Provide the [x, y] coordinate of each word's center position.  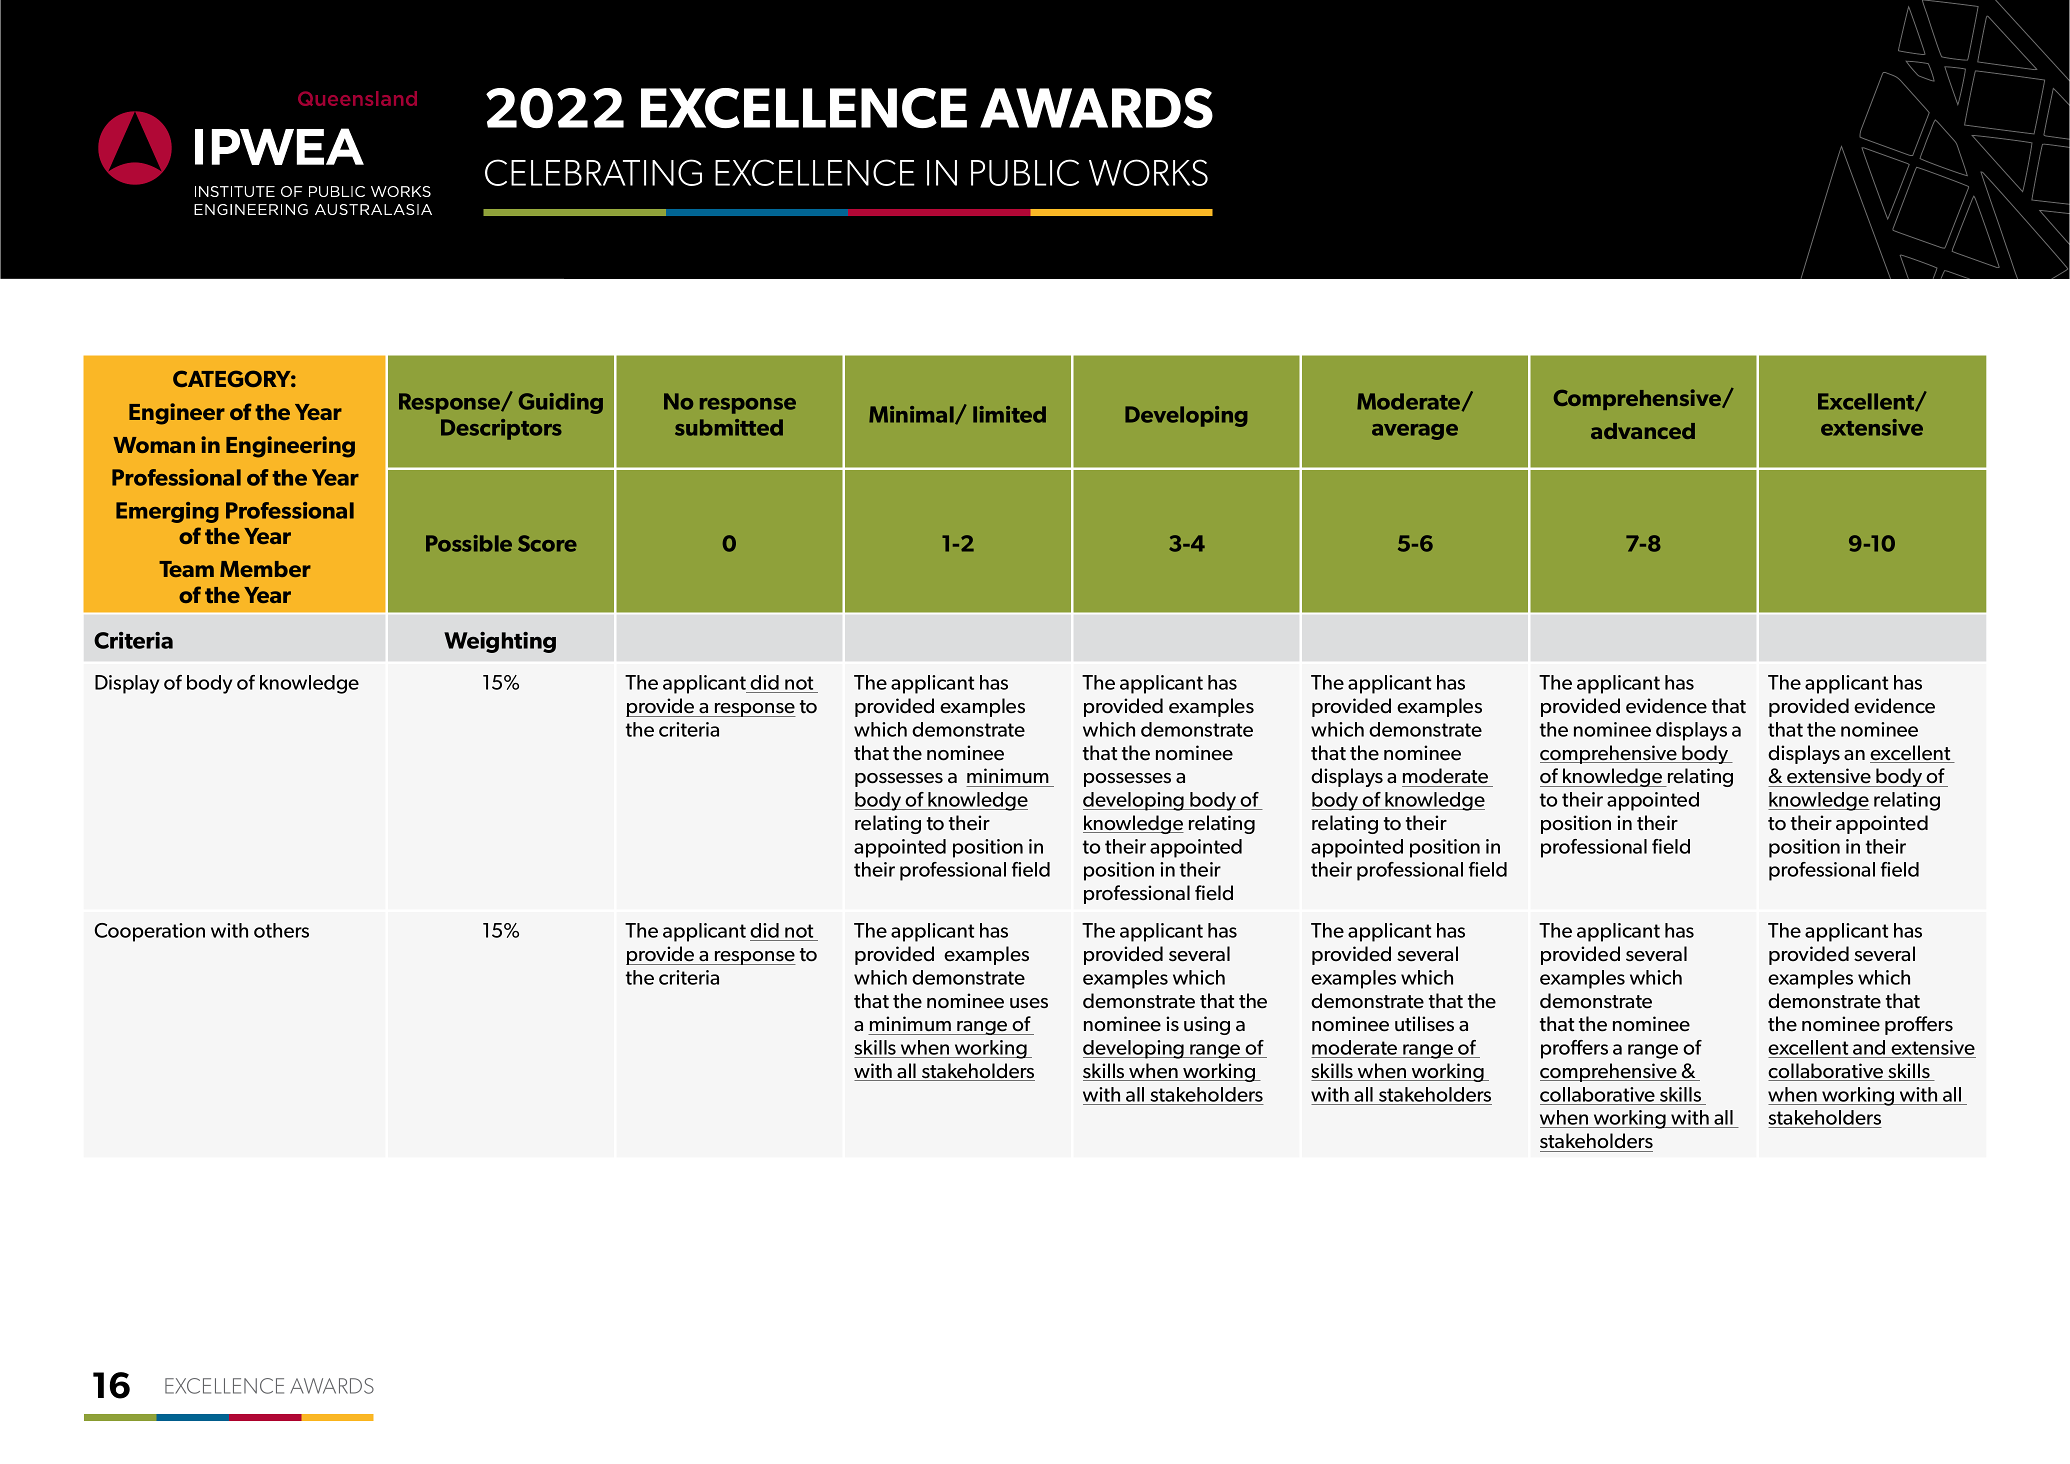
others [281, 930]
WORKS [1148, 172]
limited [1009, 414]
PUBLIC [1025, 172]
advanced [1643, 431]
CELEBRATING [593, 172]
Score [547, 543]
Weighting [500, 642]
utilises [1424, 1024]
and [1869, 1047]
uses [1029, 1003]
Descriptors [501, 429]
